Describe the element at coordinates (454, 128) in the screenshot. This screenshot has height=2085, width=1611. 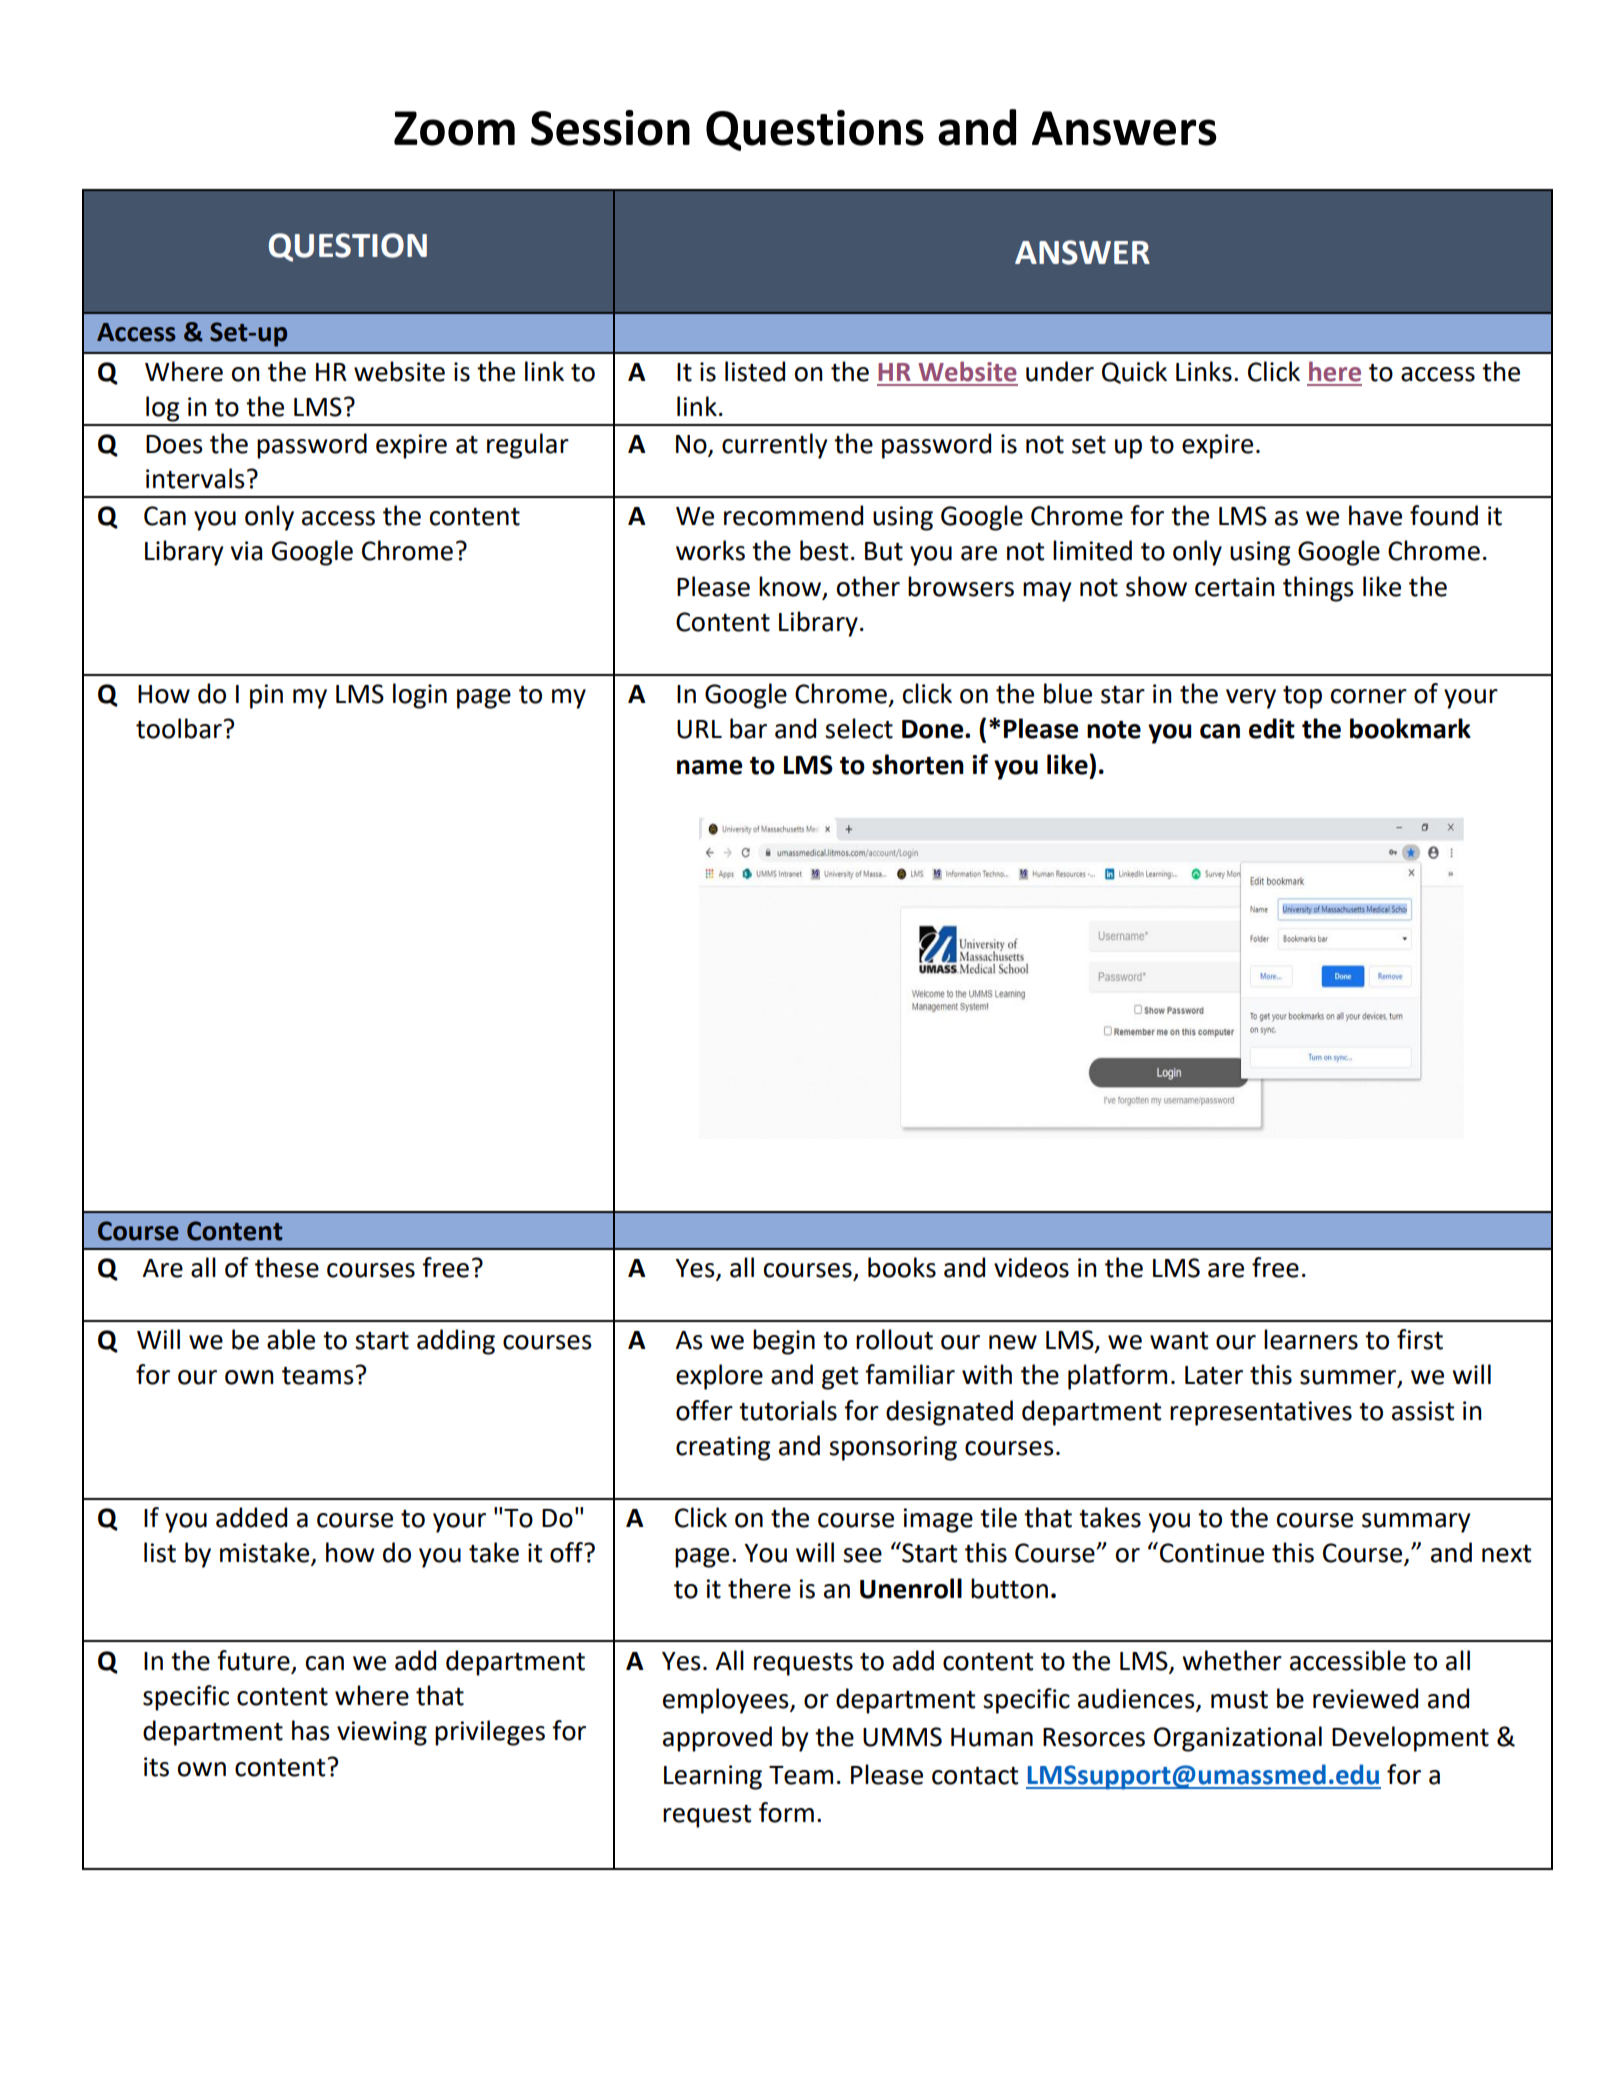
I see `Zoom` at that location.
